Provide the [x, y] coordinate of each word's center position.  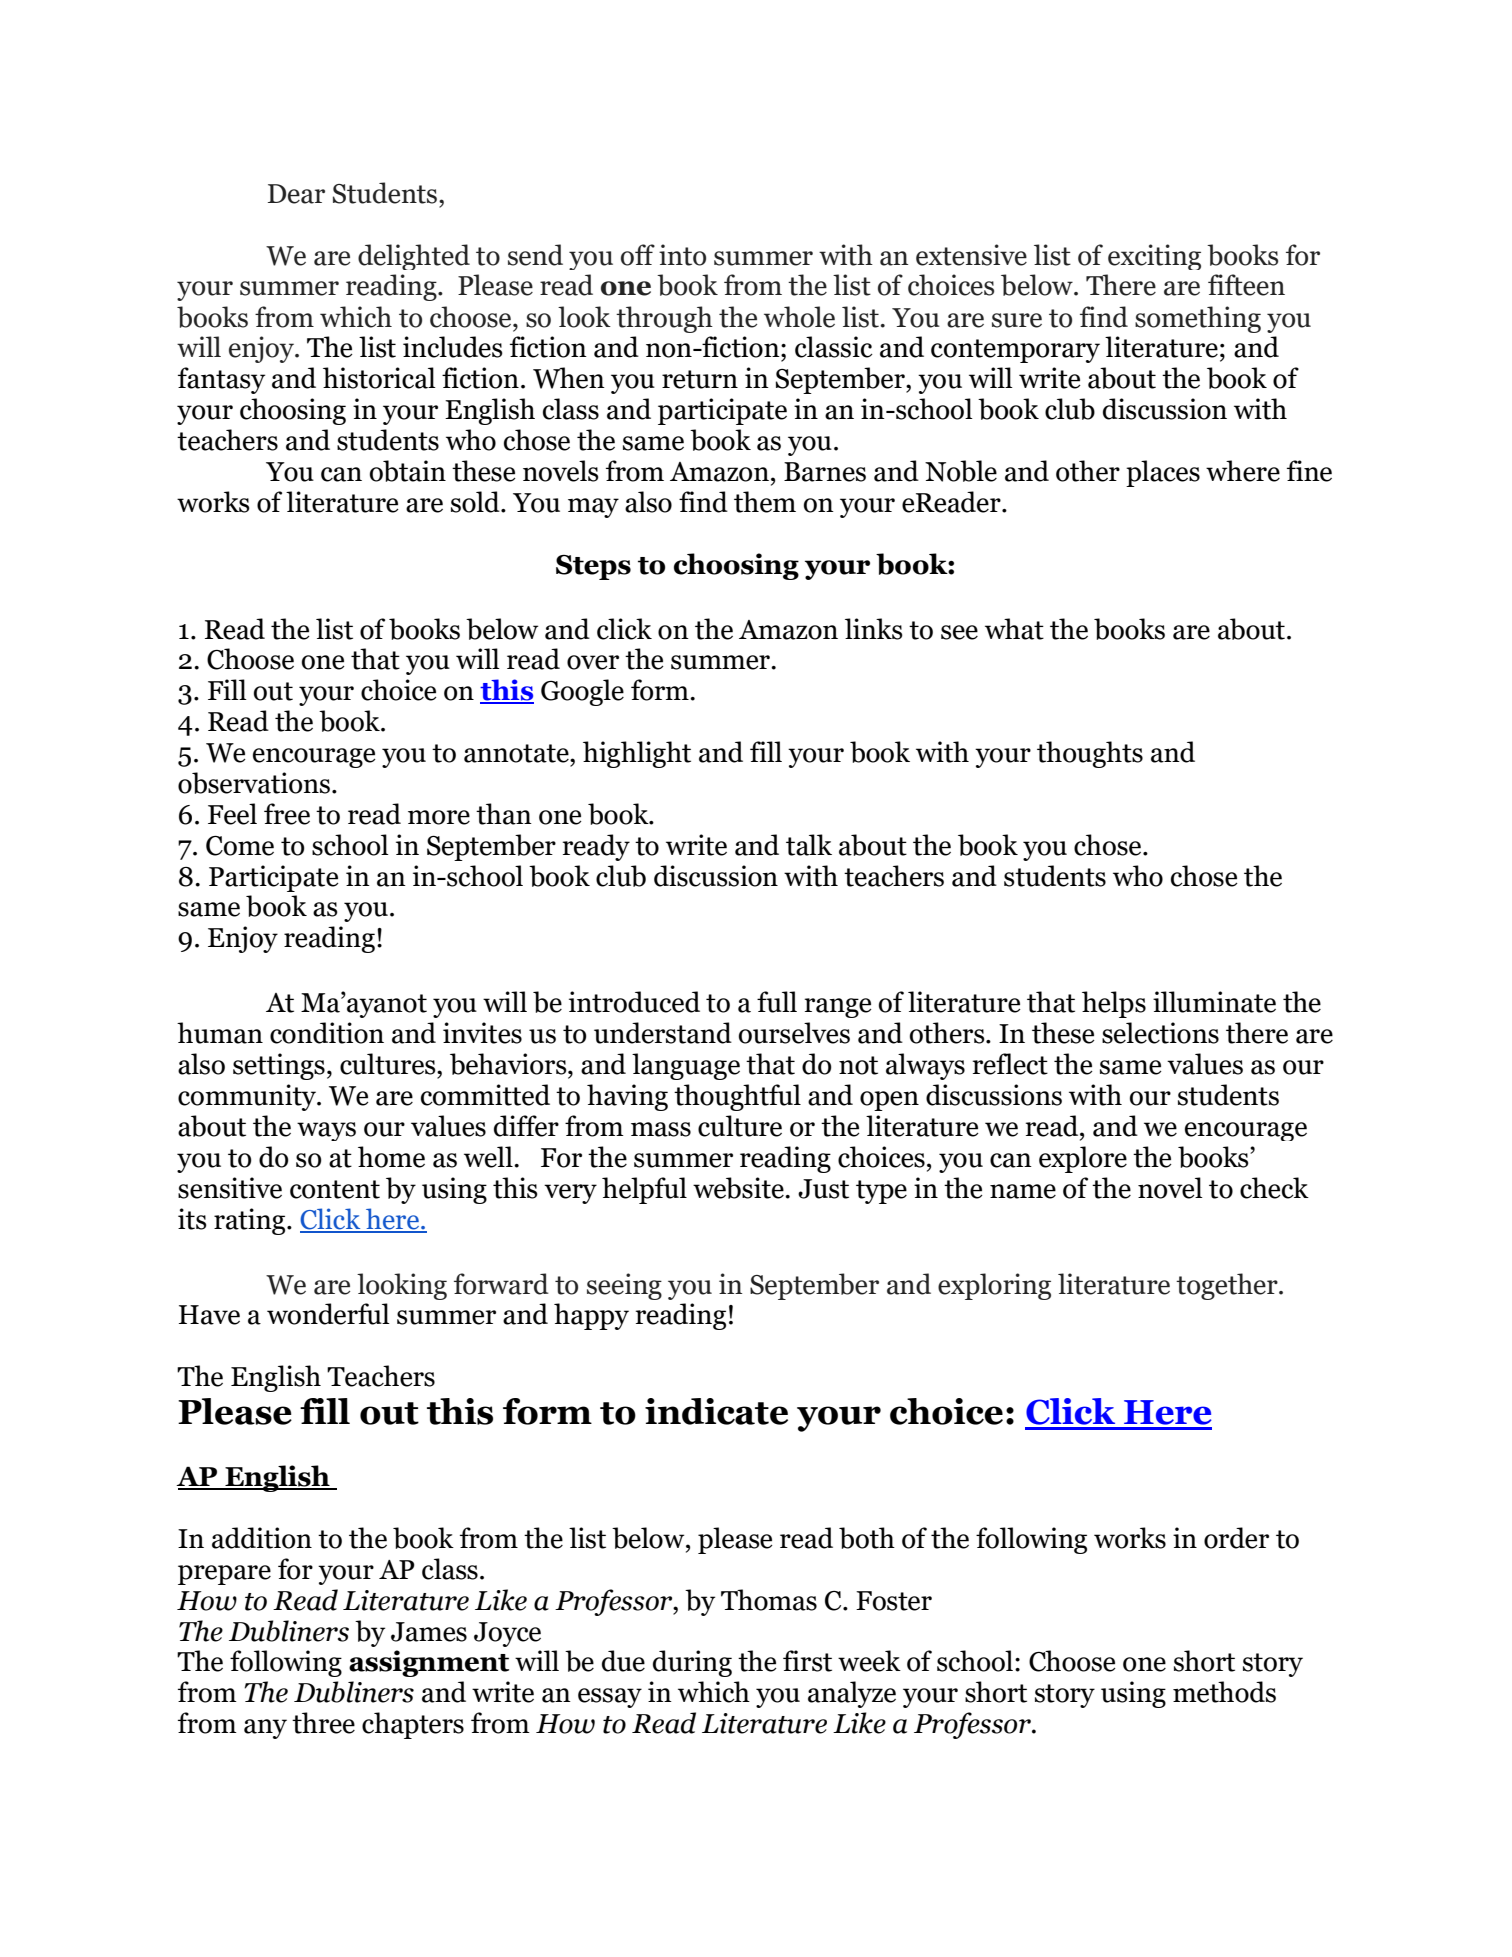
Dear [296, 194]
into [682, 255]
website [739, 1188]
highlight [637, 754]
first [807, 1661]
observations [254, 783]
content [335, 1189]
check [1274, 1188]
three [323, 1723]
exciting [1154, 257]
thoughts [1090, 754]
